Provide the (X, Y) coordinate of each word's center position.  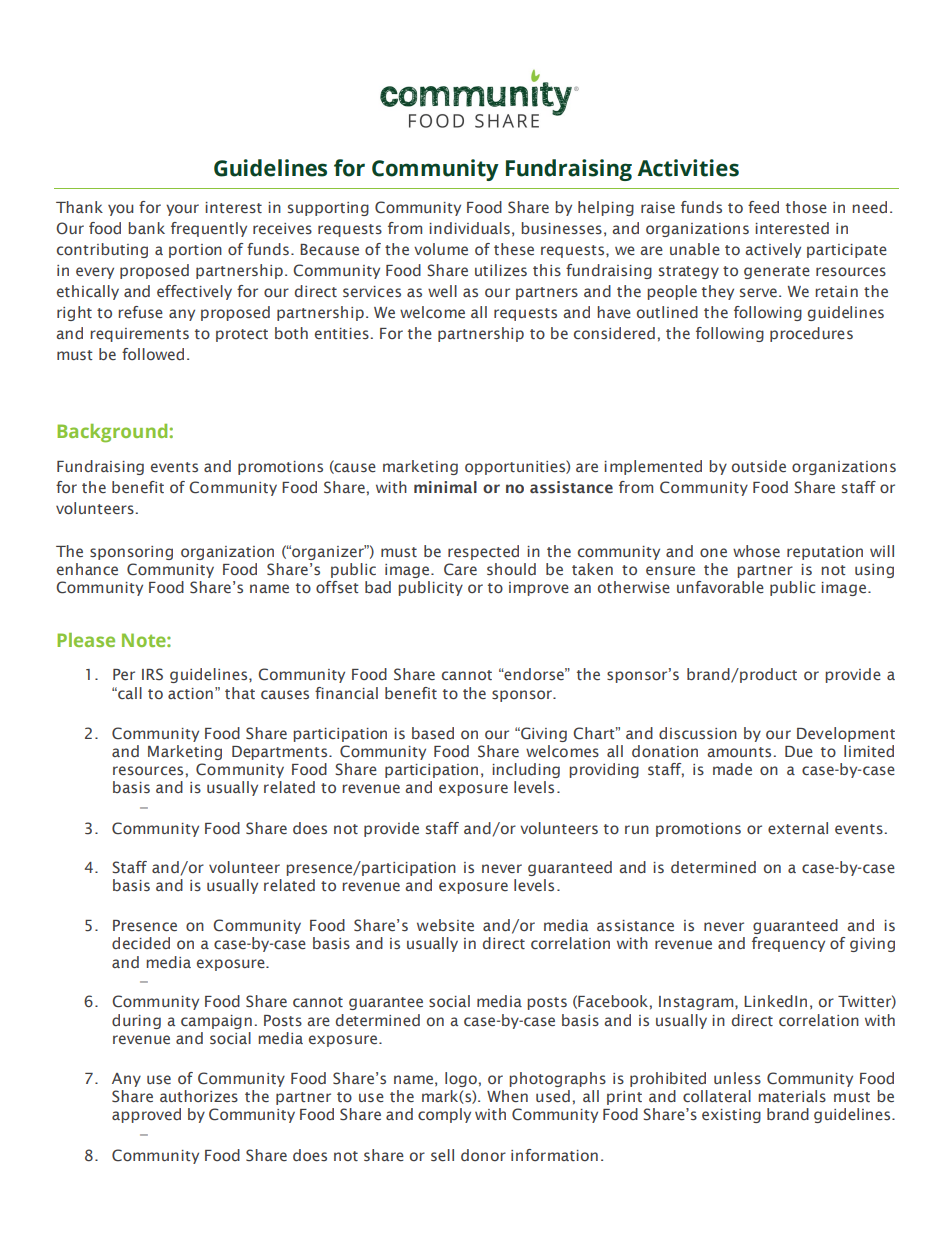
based (433, 733)
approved (146, 1115)
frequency (788, 944)
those (806, 207)
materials (792, 1096)
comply (444, 1115)
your (182, 210)
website (445, 925)
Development (846, 734)
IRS (152, 674)
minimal (445, 487)
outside (759, 466)
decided (141, 943)
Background (112, 433)
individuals (469, 228)
